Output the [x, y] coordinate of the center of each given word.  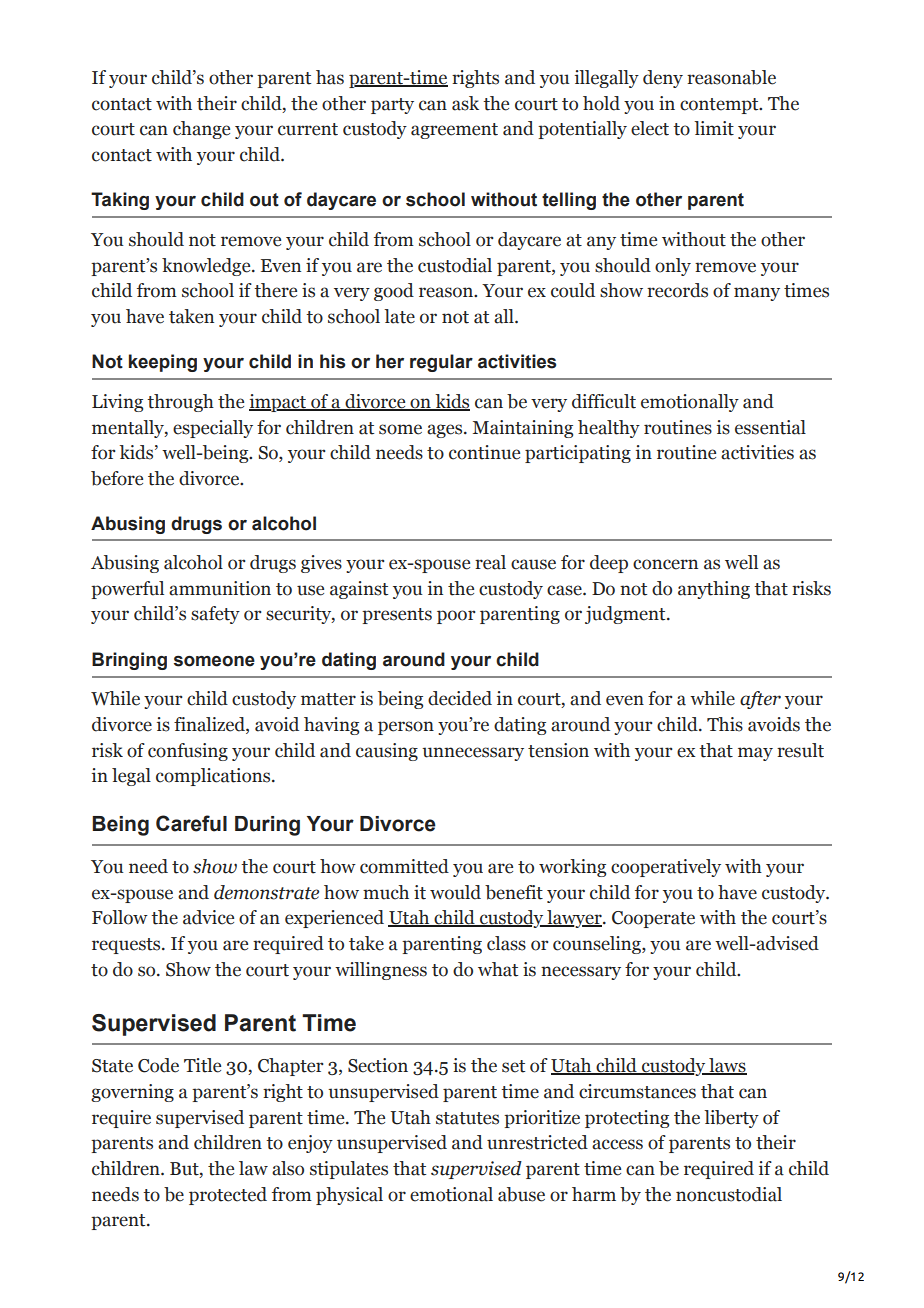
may [755, 754]
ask [465, 103]
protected [228, 1196]
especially [213, 429]
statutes [467, 1118]
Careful [191, 823]
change [201, 130]
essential [770, 427]
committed [404, 866]
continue [484, 452]
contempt [720, 106]
